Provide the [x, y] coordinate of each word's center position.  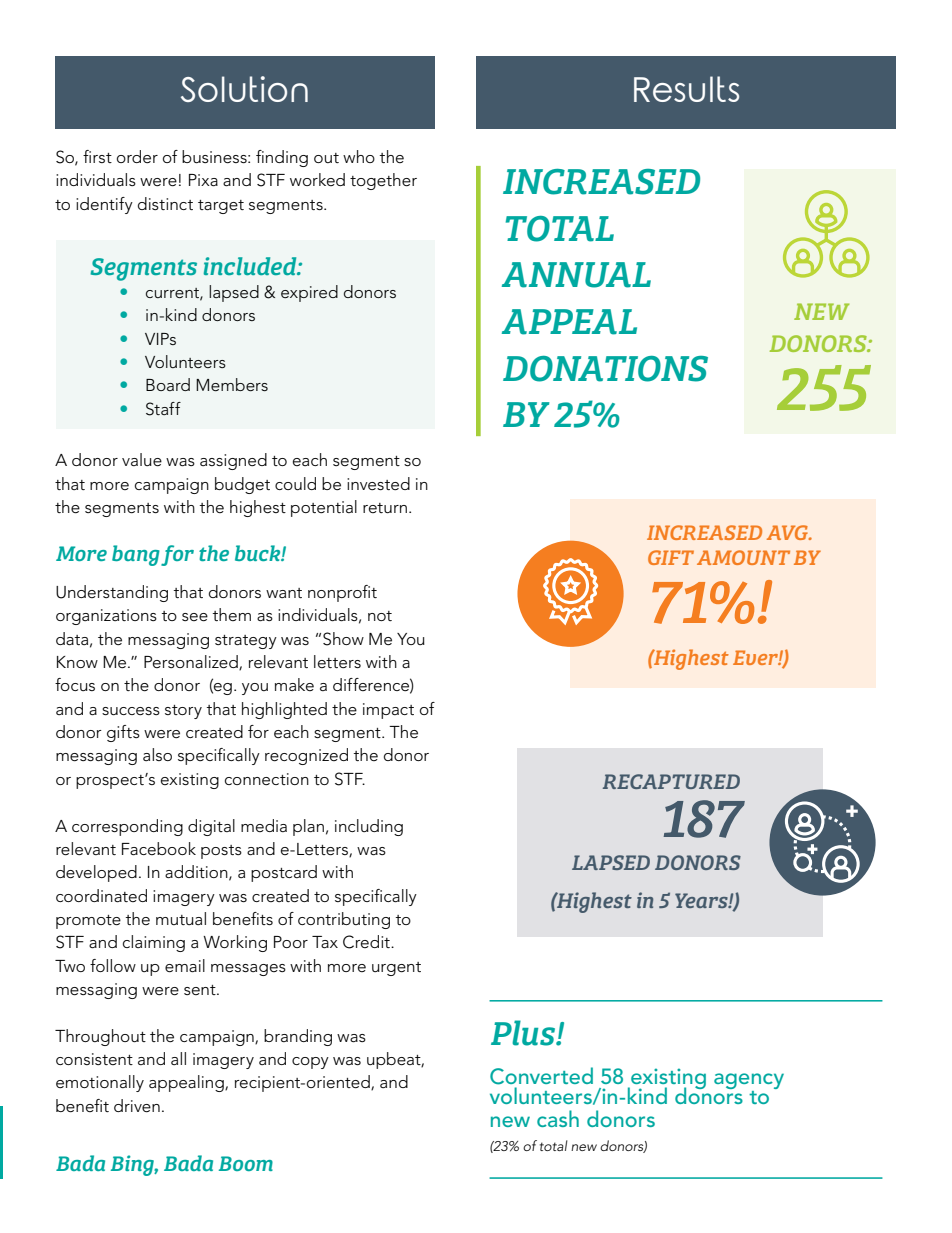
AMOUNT [743, 557]
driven [137, 1106]
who [359, 156]
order [137, 156]
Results [686, 89]
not [380, 616]
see [195, 617]
